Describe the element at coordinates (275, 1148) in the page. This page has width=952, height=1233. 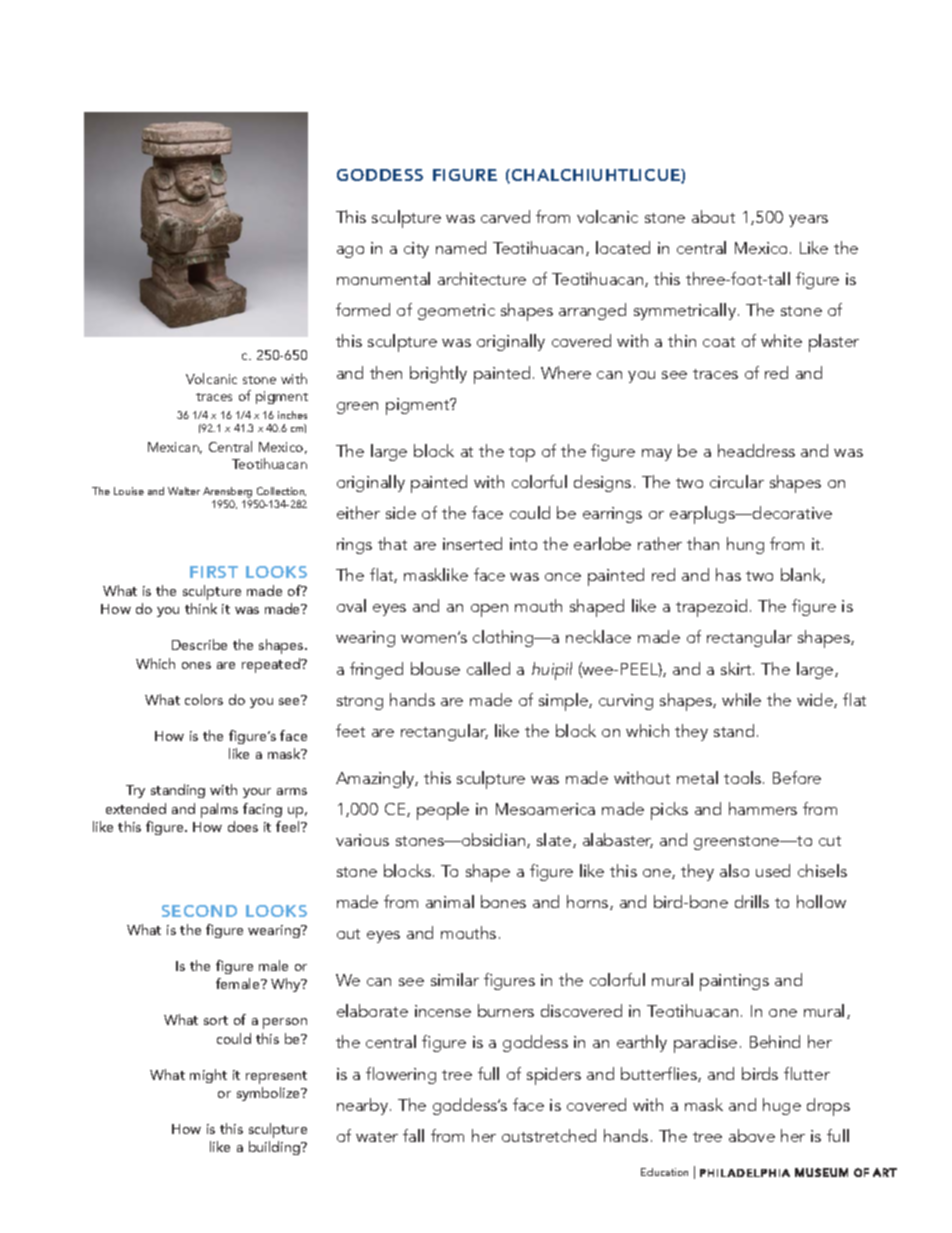
I see `building` at that location.
